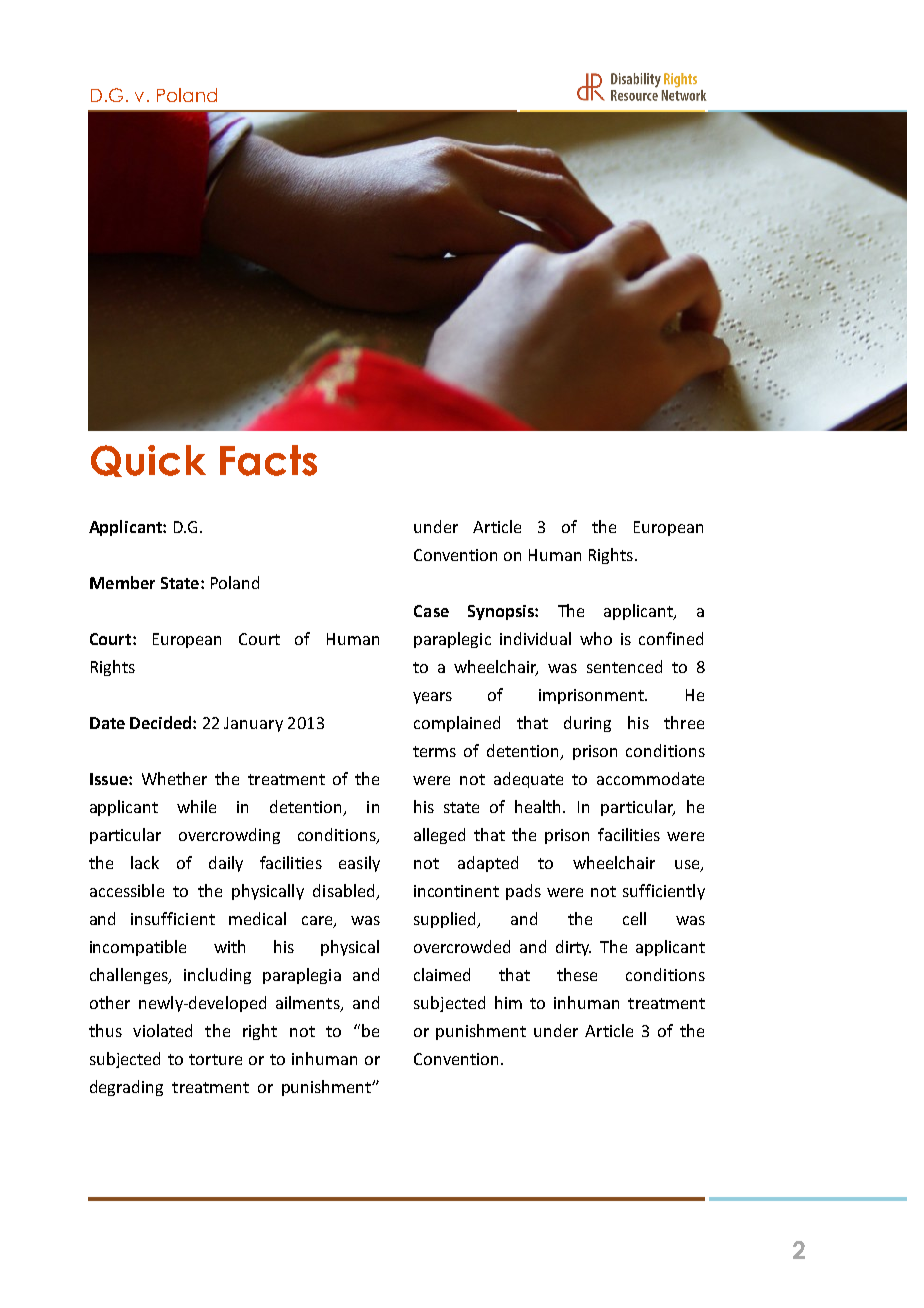 This page has height=1308, width=924. Describe the element at coordinates (138, 948) in the page. I see `incompatible` at that location.
